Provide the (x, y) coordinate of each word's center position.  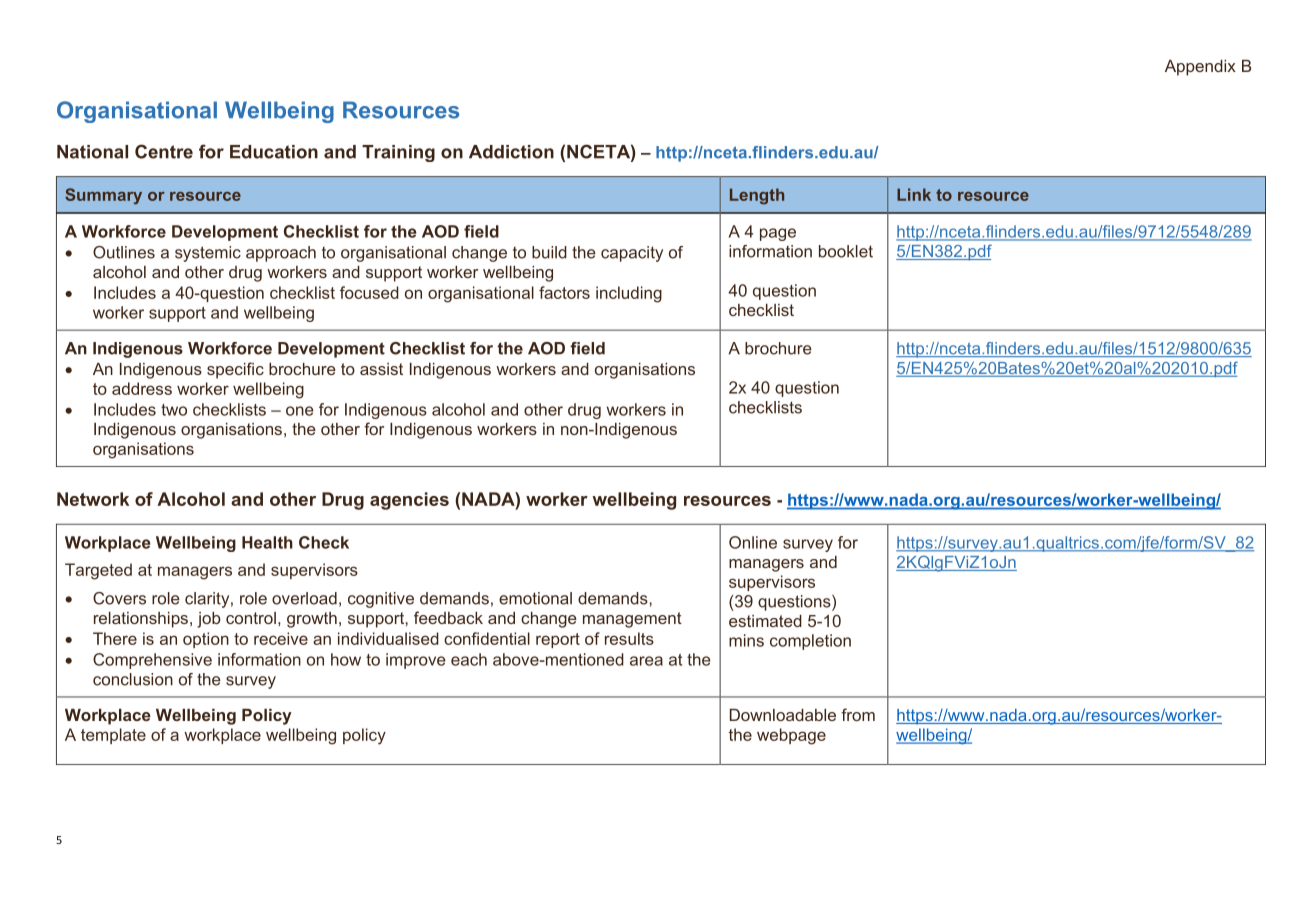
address (142, 388)
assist (381, 369)
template (113, 736)
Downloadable (783, 715)
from (858, 714)
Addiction (511, 152)
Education (274, 152)
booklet (846, 251)
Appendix (1200, 68)
